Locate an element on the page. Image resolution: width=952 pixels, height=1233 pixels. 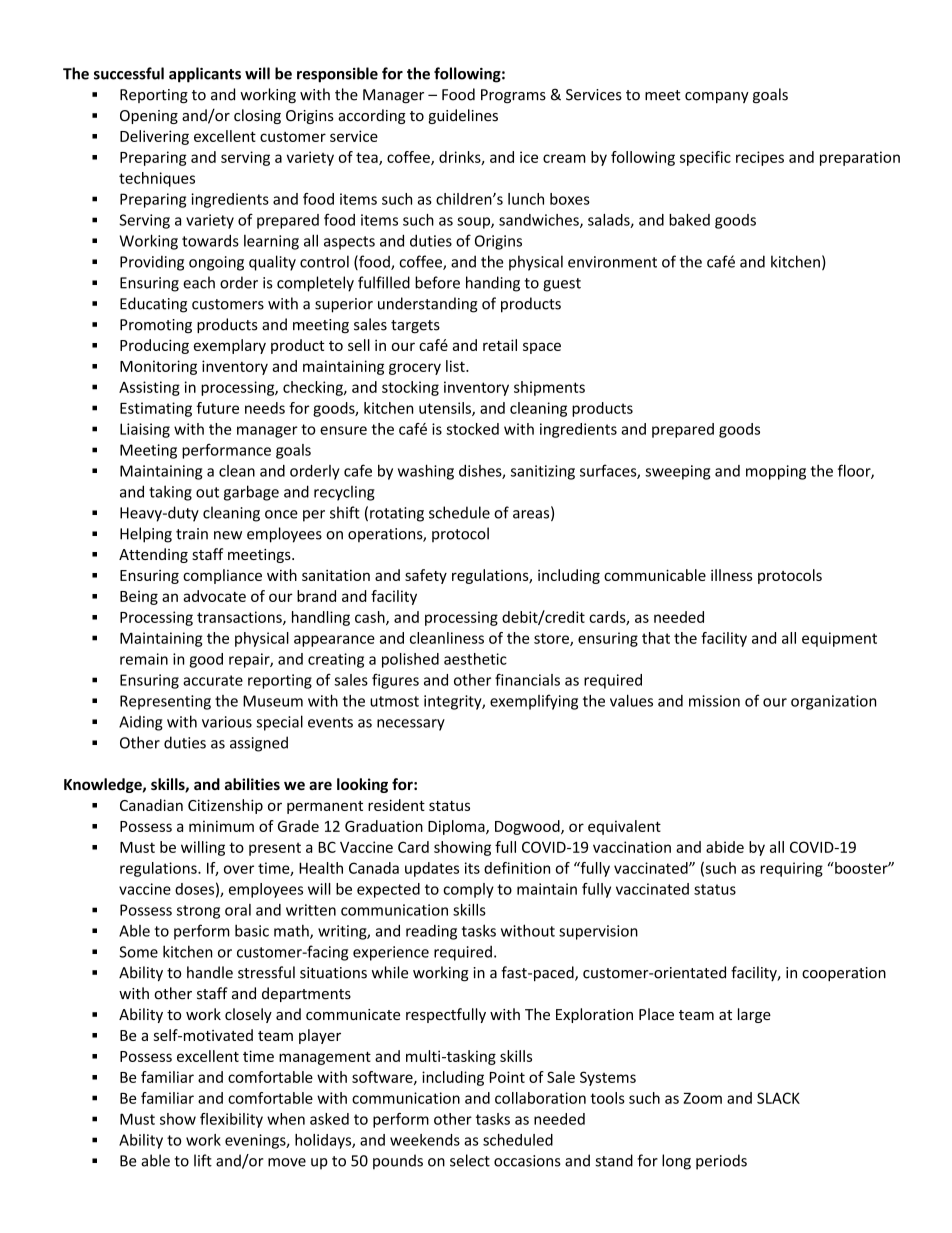
illness is located at coordinates (731, 575).
